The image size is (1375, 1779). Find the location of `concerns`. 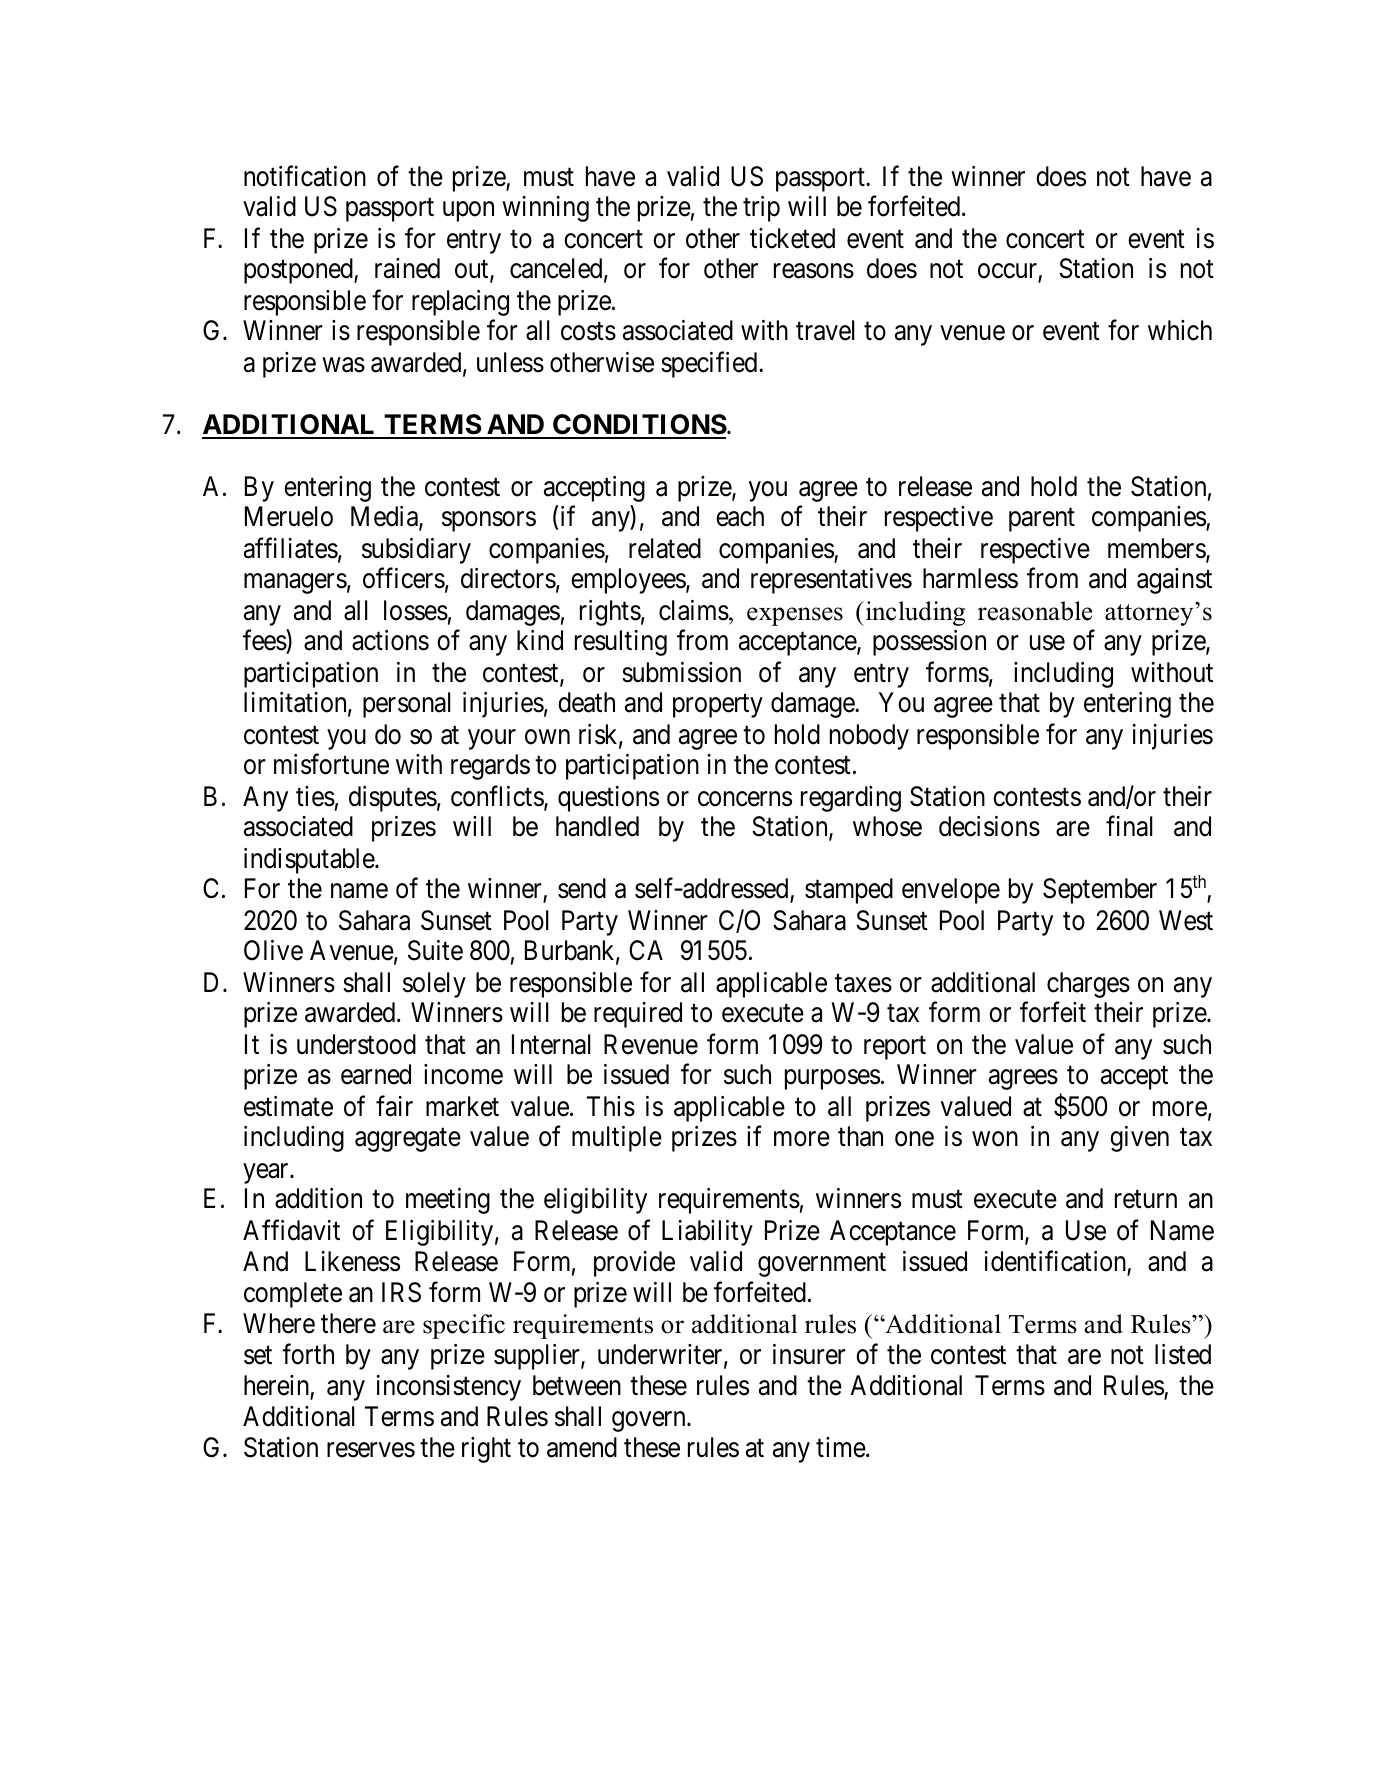

concerns is located at coordinates (745, 799).
